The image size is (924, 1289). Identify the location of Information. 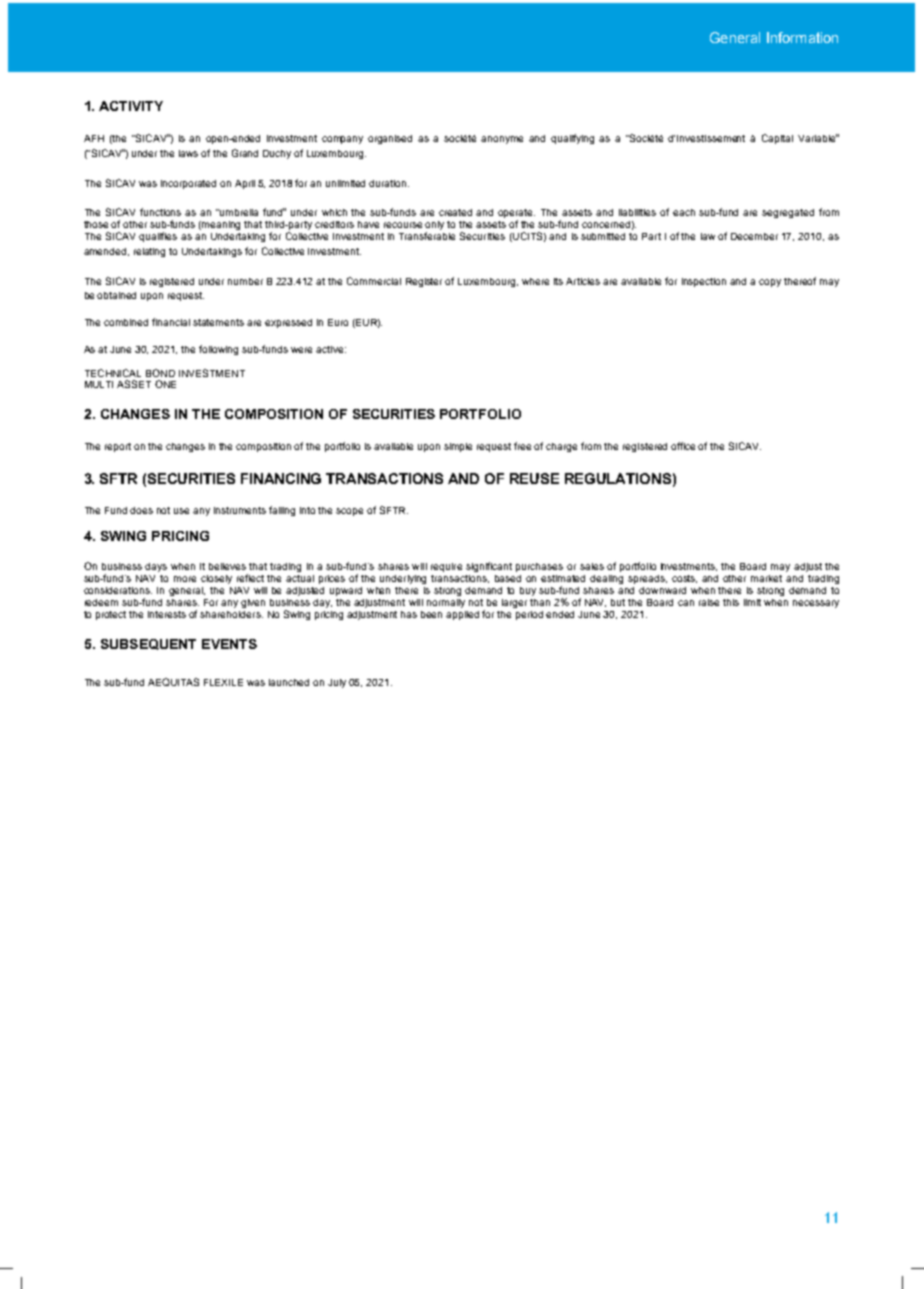
(802, 37).
